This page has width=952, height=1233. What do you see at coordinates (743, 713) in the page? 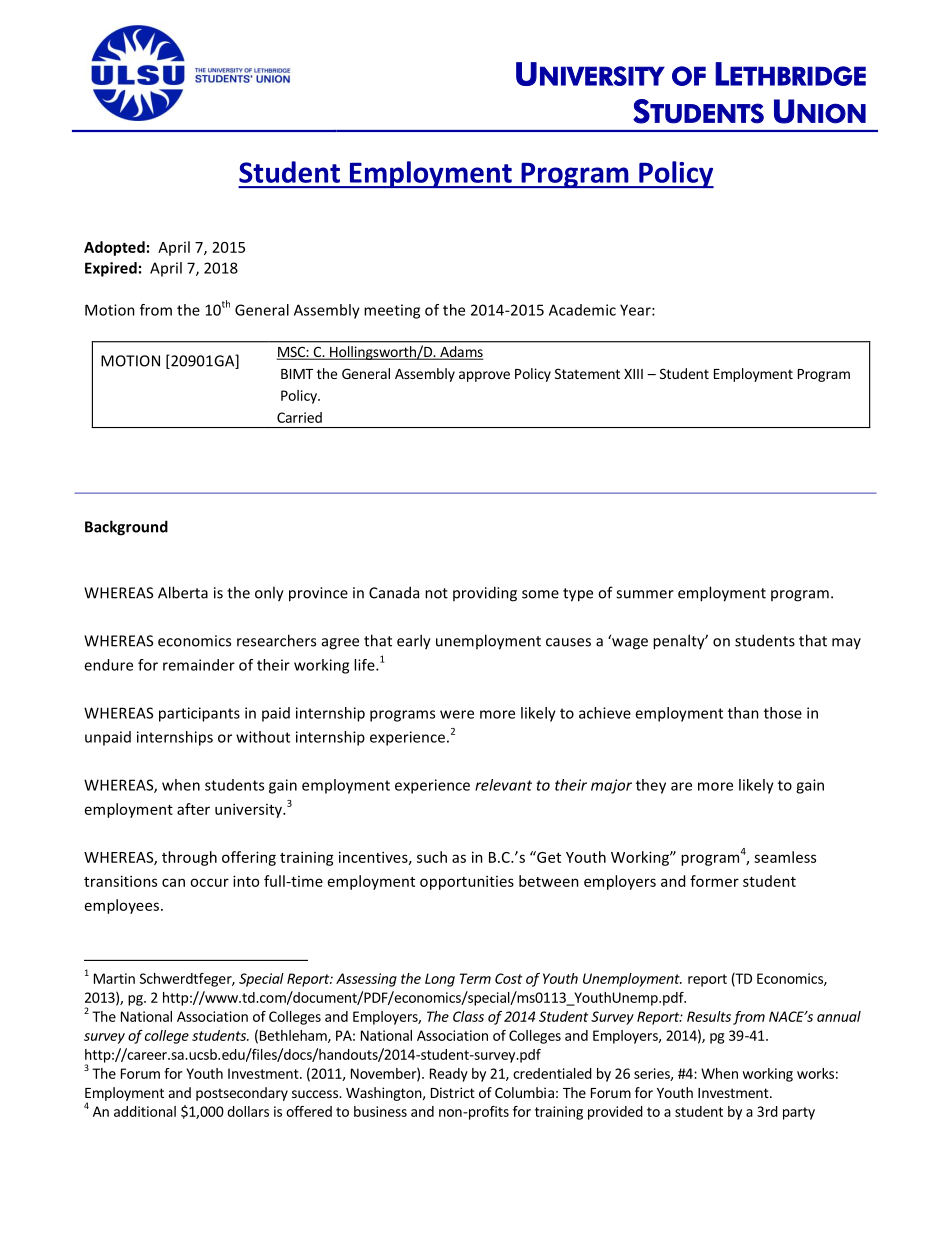
I see `than` at bounding box center [743, 713].
